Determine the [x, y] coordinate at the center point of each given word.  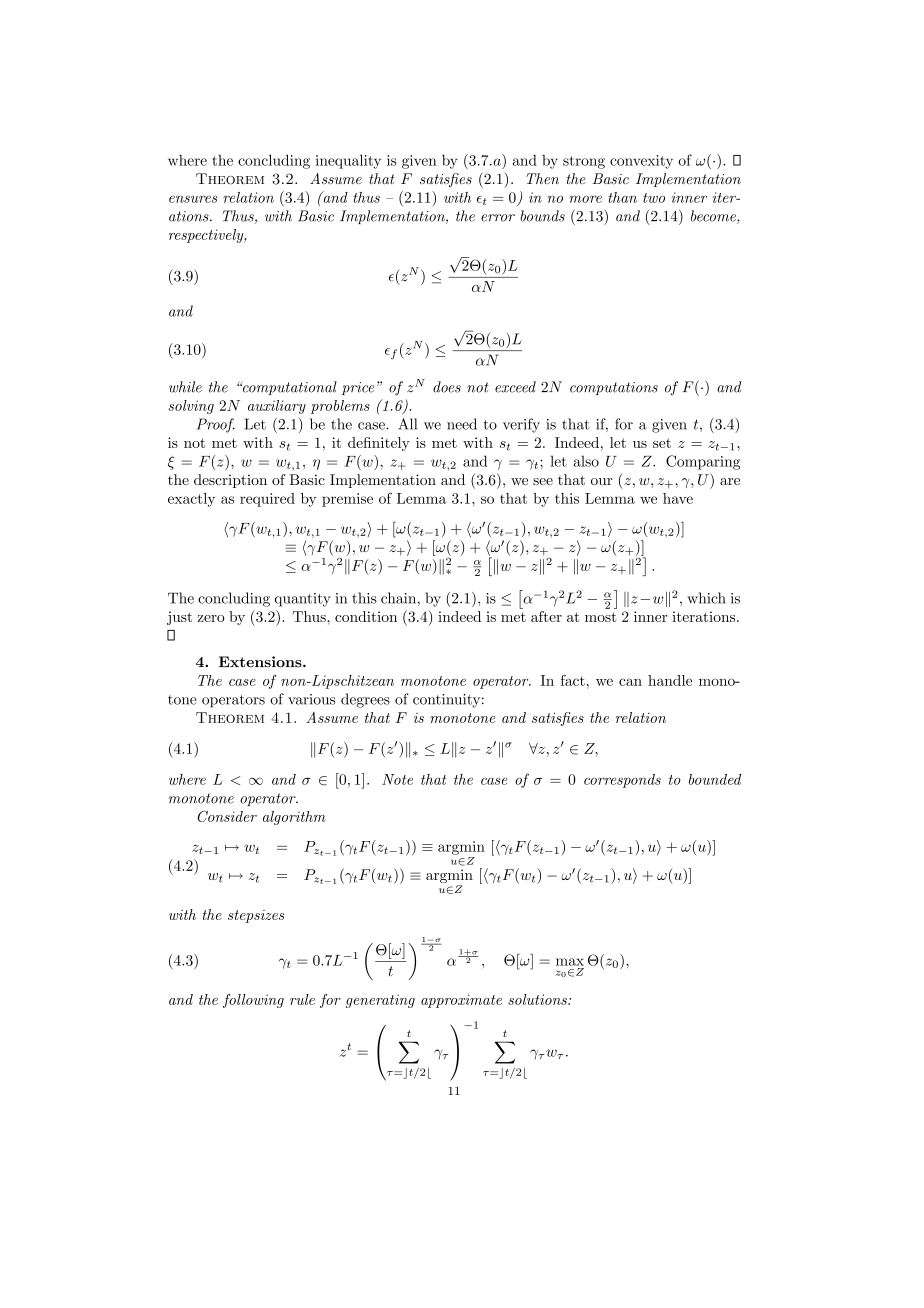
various [311, 699]
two [654, 198]
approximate [461, 1001]
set [662, 443]
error [498, 218]
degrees [365, 700]
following [253, 1001]
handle [670, 680]
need [462, 424]
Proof [216, 425]
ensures [193, 199]
